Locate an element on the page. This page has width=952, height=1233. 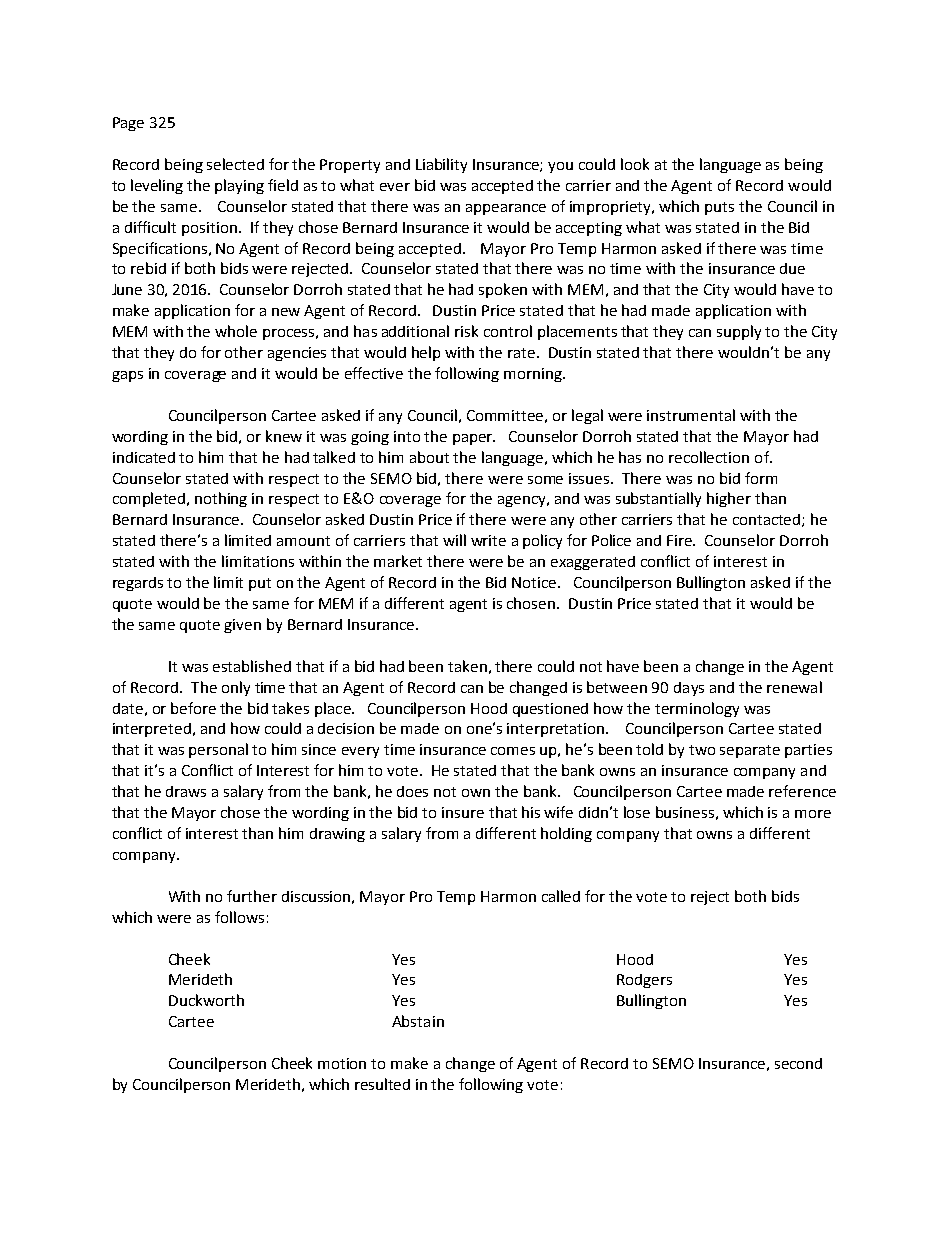
two is located at coordinates (702, 750).
